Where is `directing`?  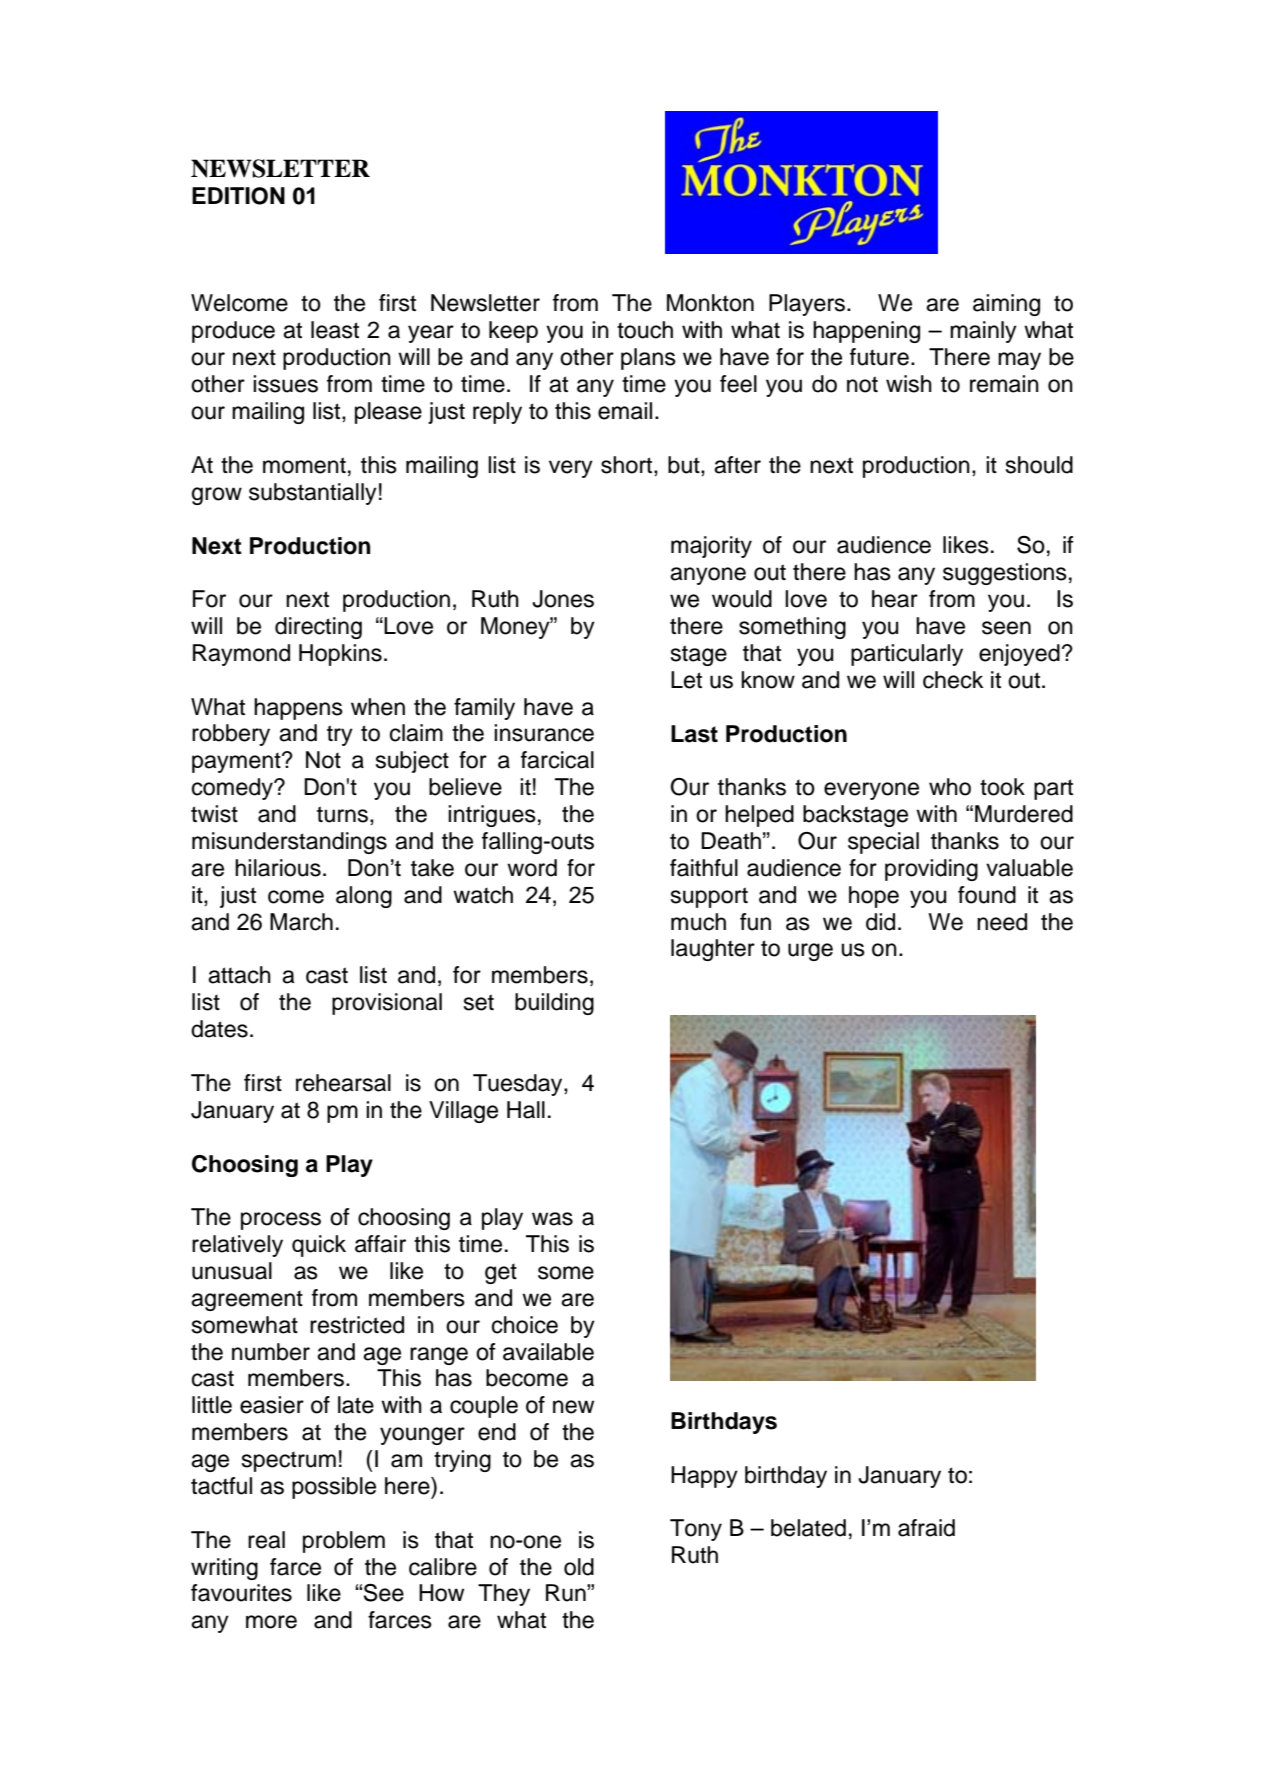 directing is located at coordinates (318, 628).
